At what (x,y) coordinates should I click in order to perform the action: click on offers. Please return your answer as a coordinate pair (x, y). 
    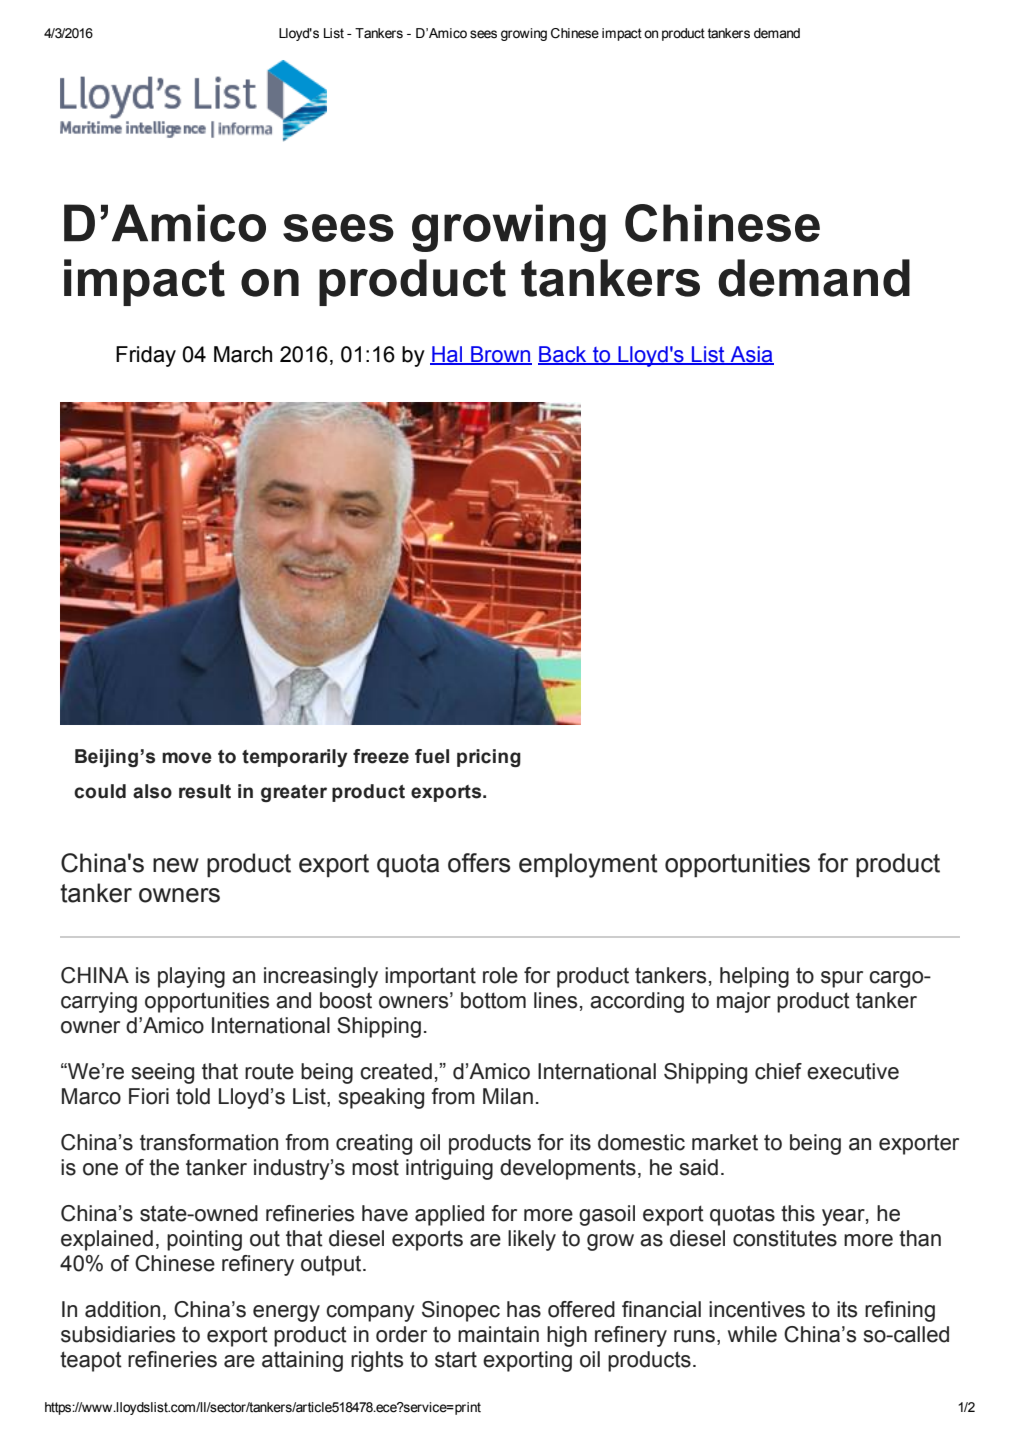
    Looking at the image, I should click on (479, 863).
